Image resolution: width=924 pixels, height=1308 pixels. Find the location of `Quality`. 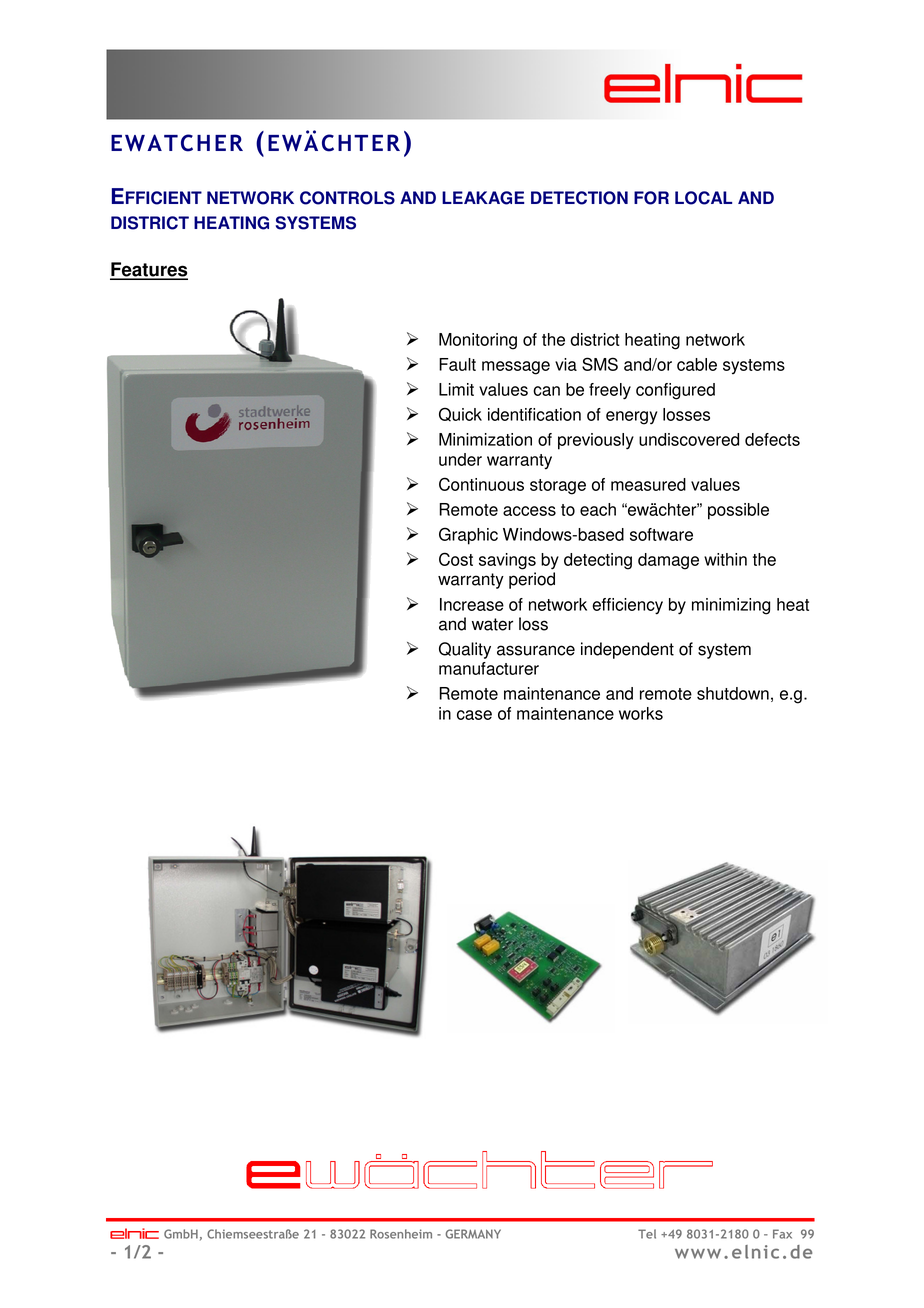

Quality is located at coordinates (465, 650).
